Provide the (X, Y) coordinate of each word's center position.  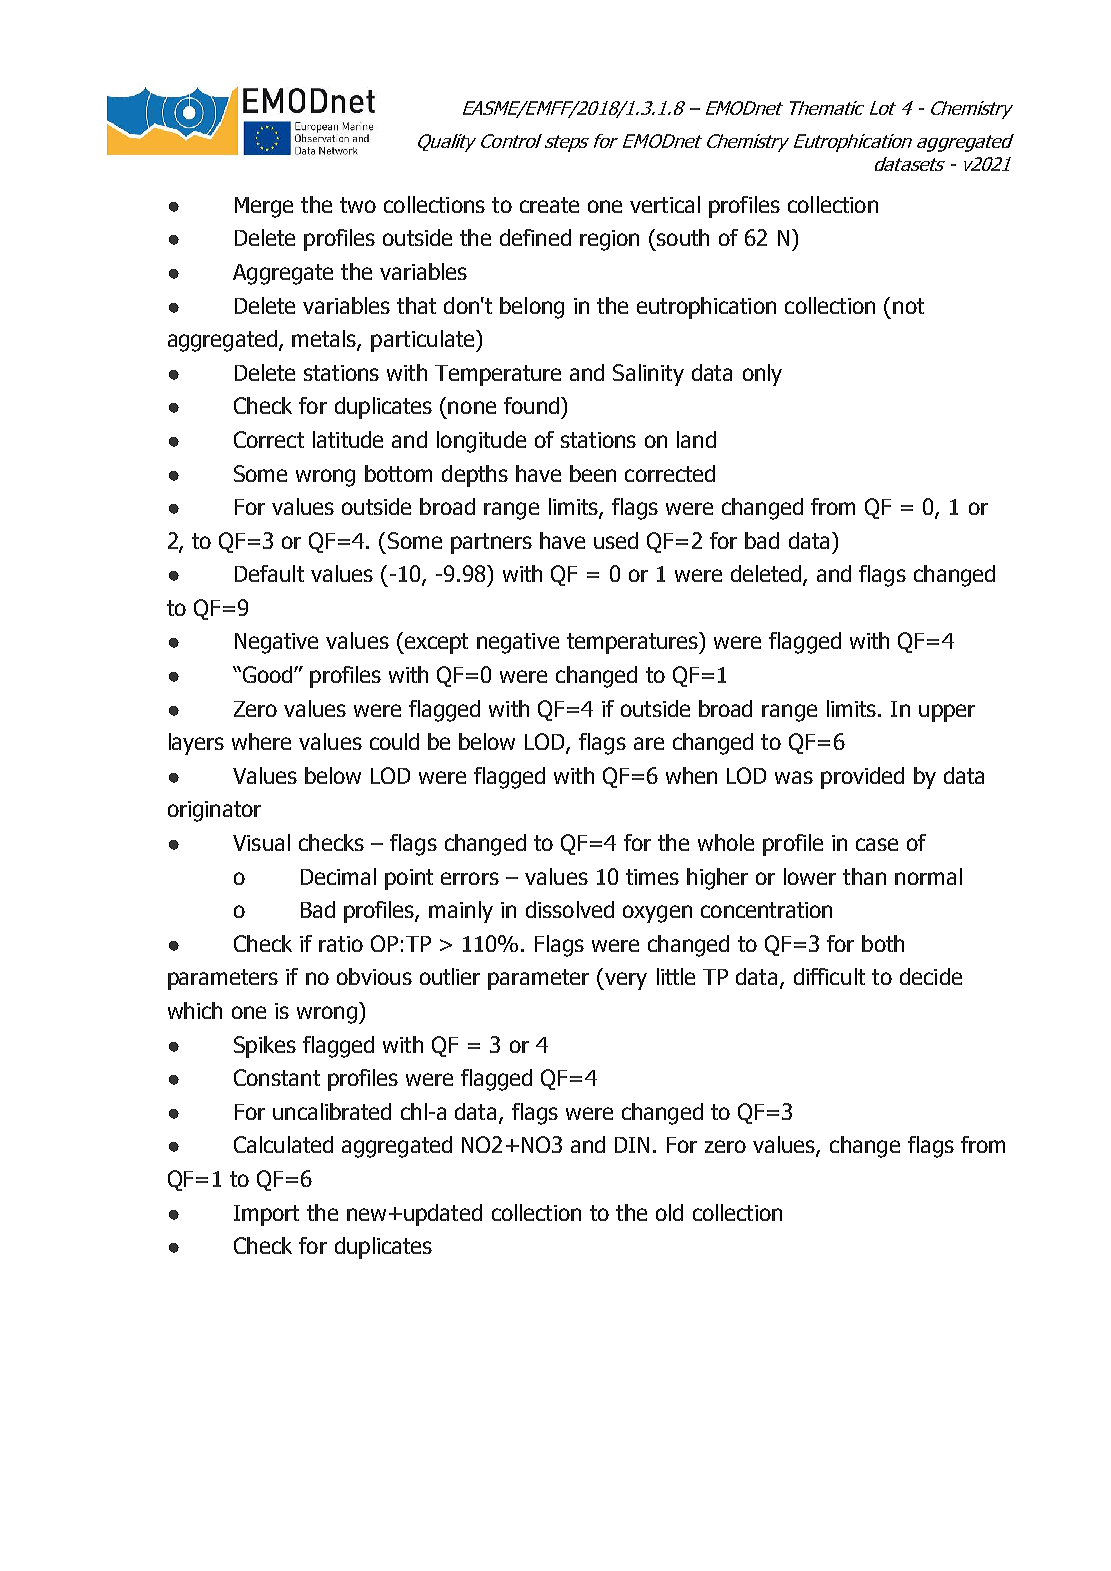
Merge (264, 207)
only (762, 375)
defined (535, 237)
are (649, 743)
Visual (261, 842)
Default (269, 573)
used (616, 540)
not (908, 306)
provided (862, 778)
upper (947, 713)
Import (266, 1215)
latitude (348, 439)
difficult (829, 976)
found (531, 405)
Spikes (265, 1047)
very (625, 981)
